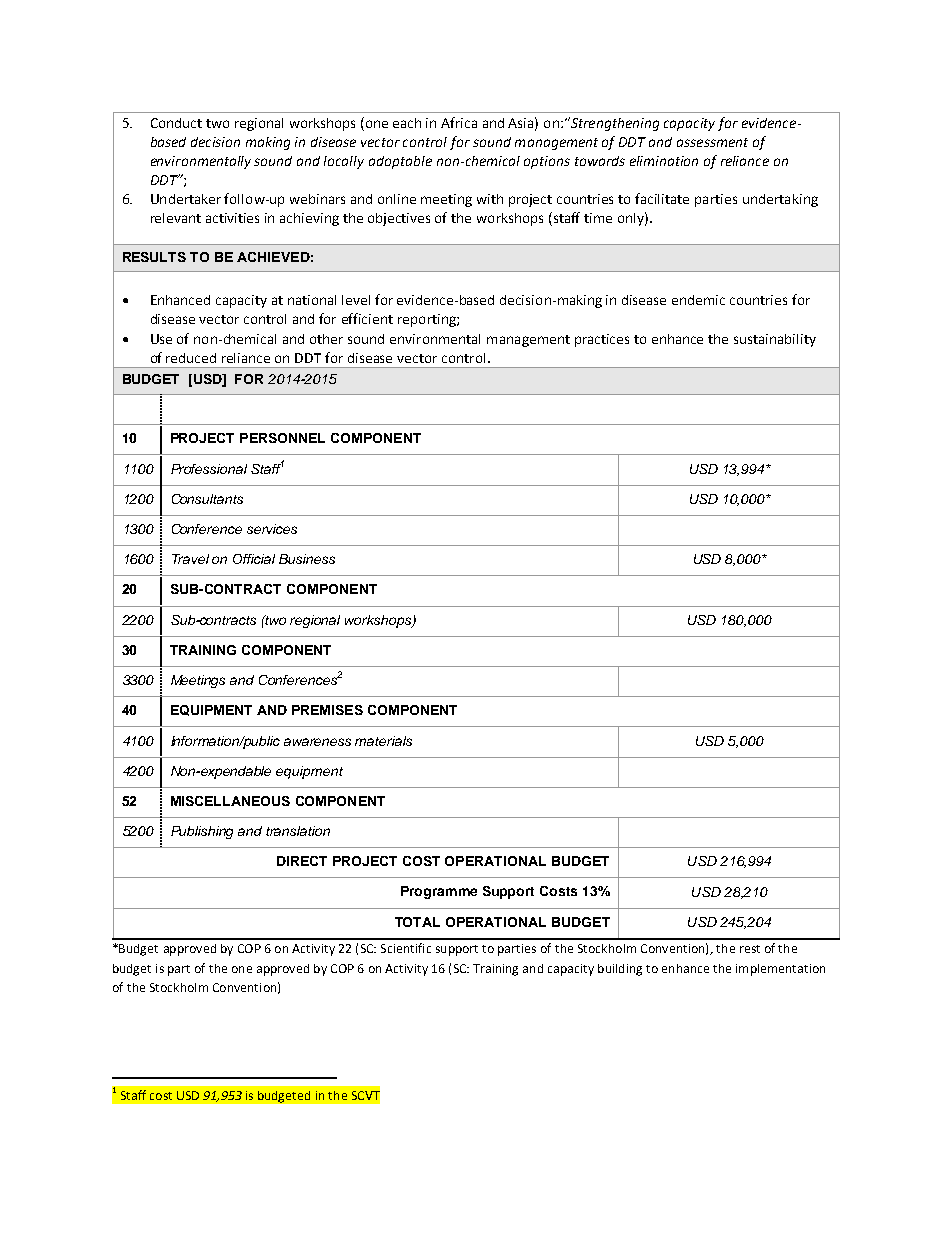 The width and height of the document is (952, 1233). I want to click on efficient, so click(367, 318).
